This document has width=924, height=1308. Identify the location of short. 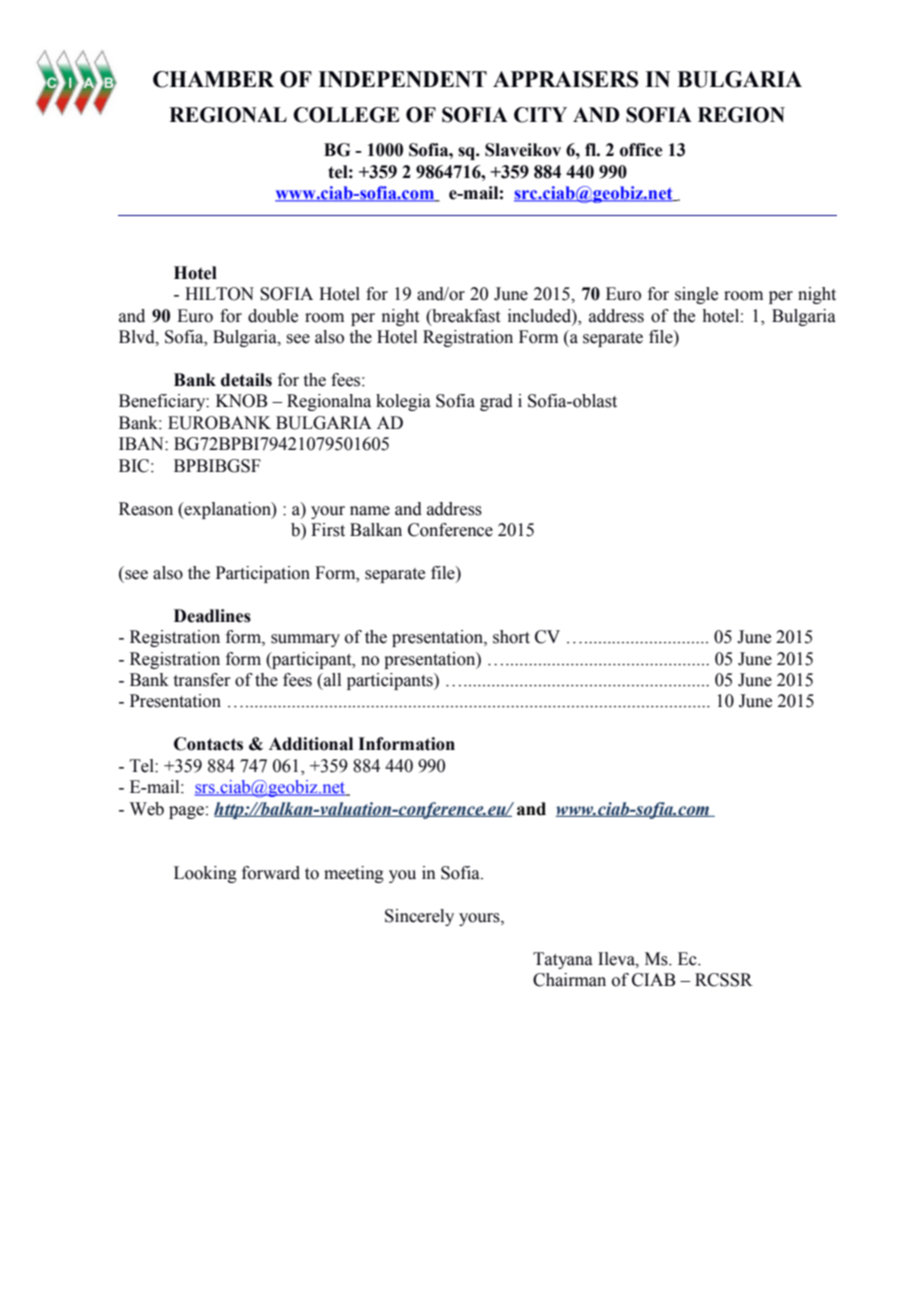
(511, 637).
